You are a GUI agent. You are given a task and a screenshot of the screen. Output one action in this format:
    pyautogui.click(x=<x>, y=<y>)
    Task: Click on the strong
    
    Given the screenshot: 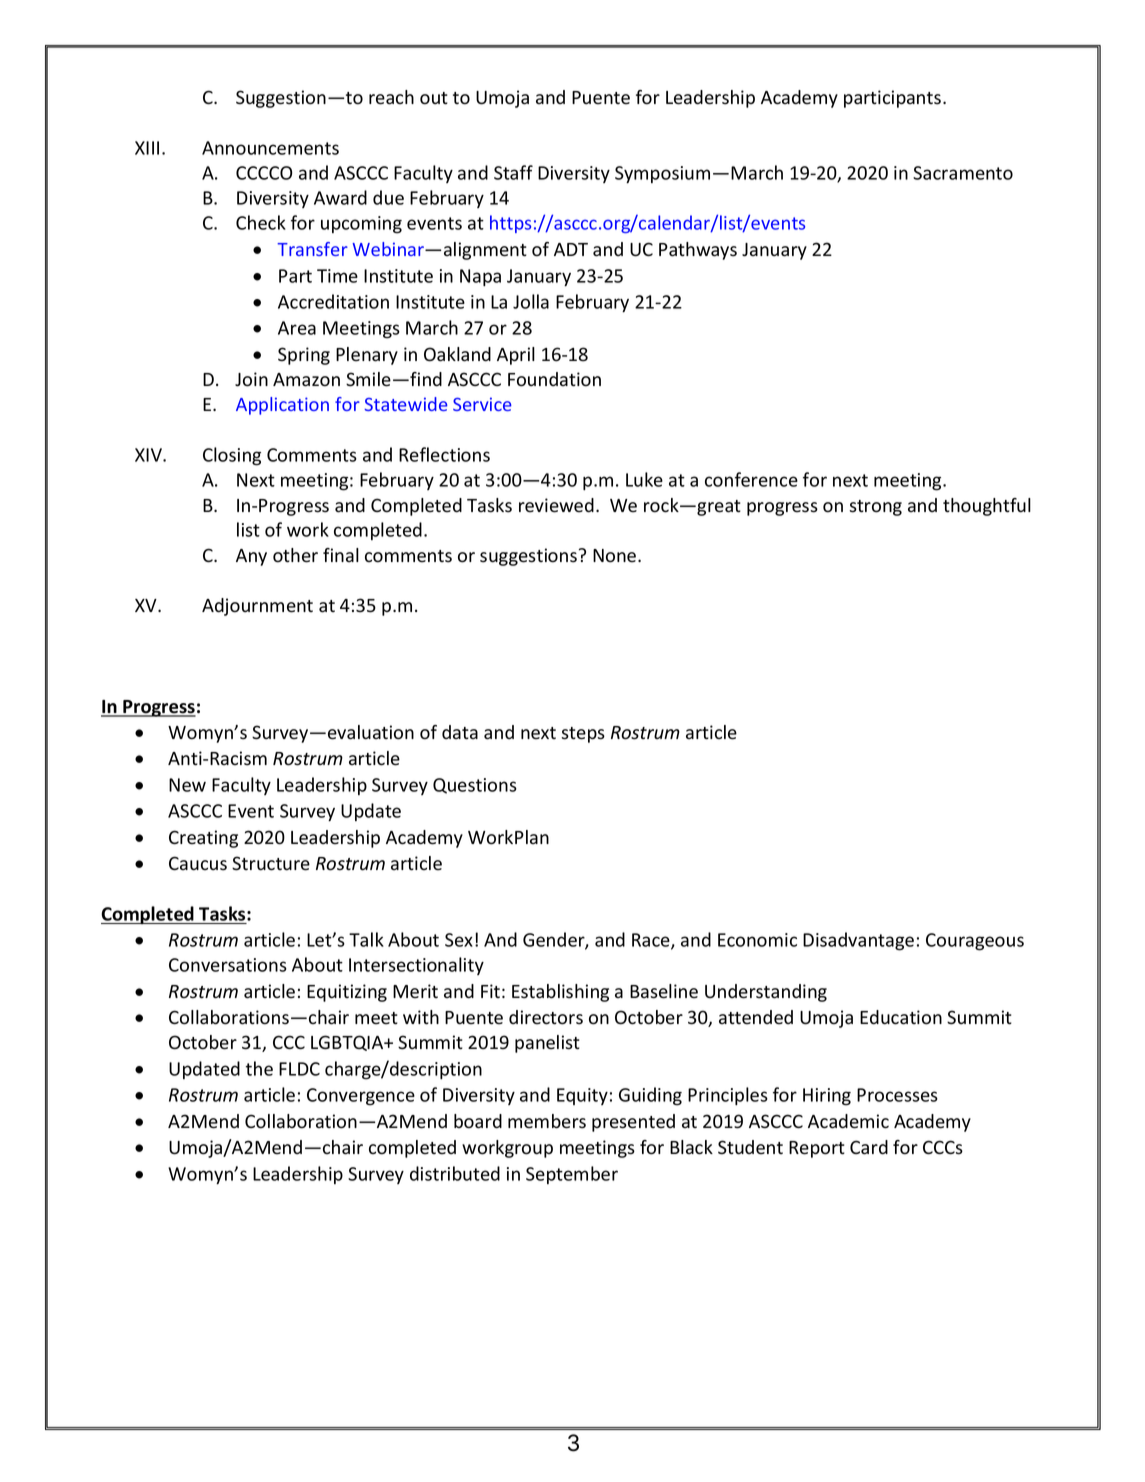 What is the action you would take?
    pyautogui.click(x=875, y=508)
